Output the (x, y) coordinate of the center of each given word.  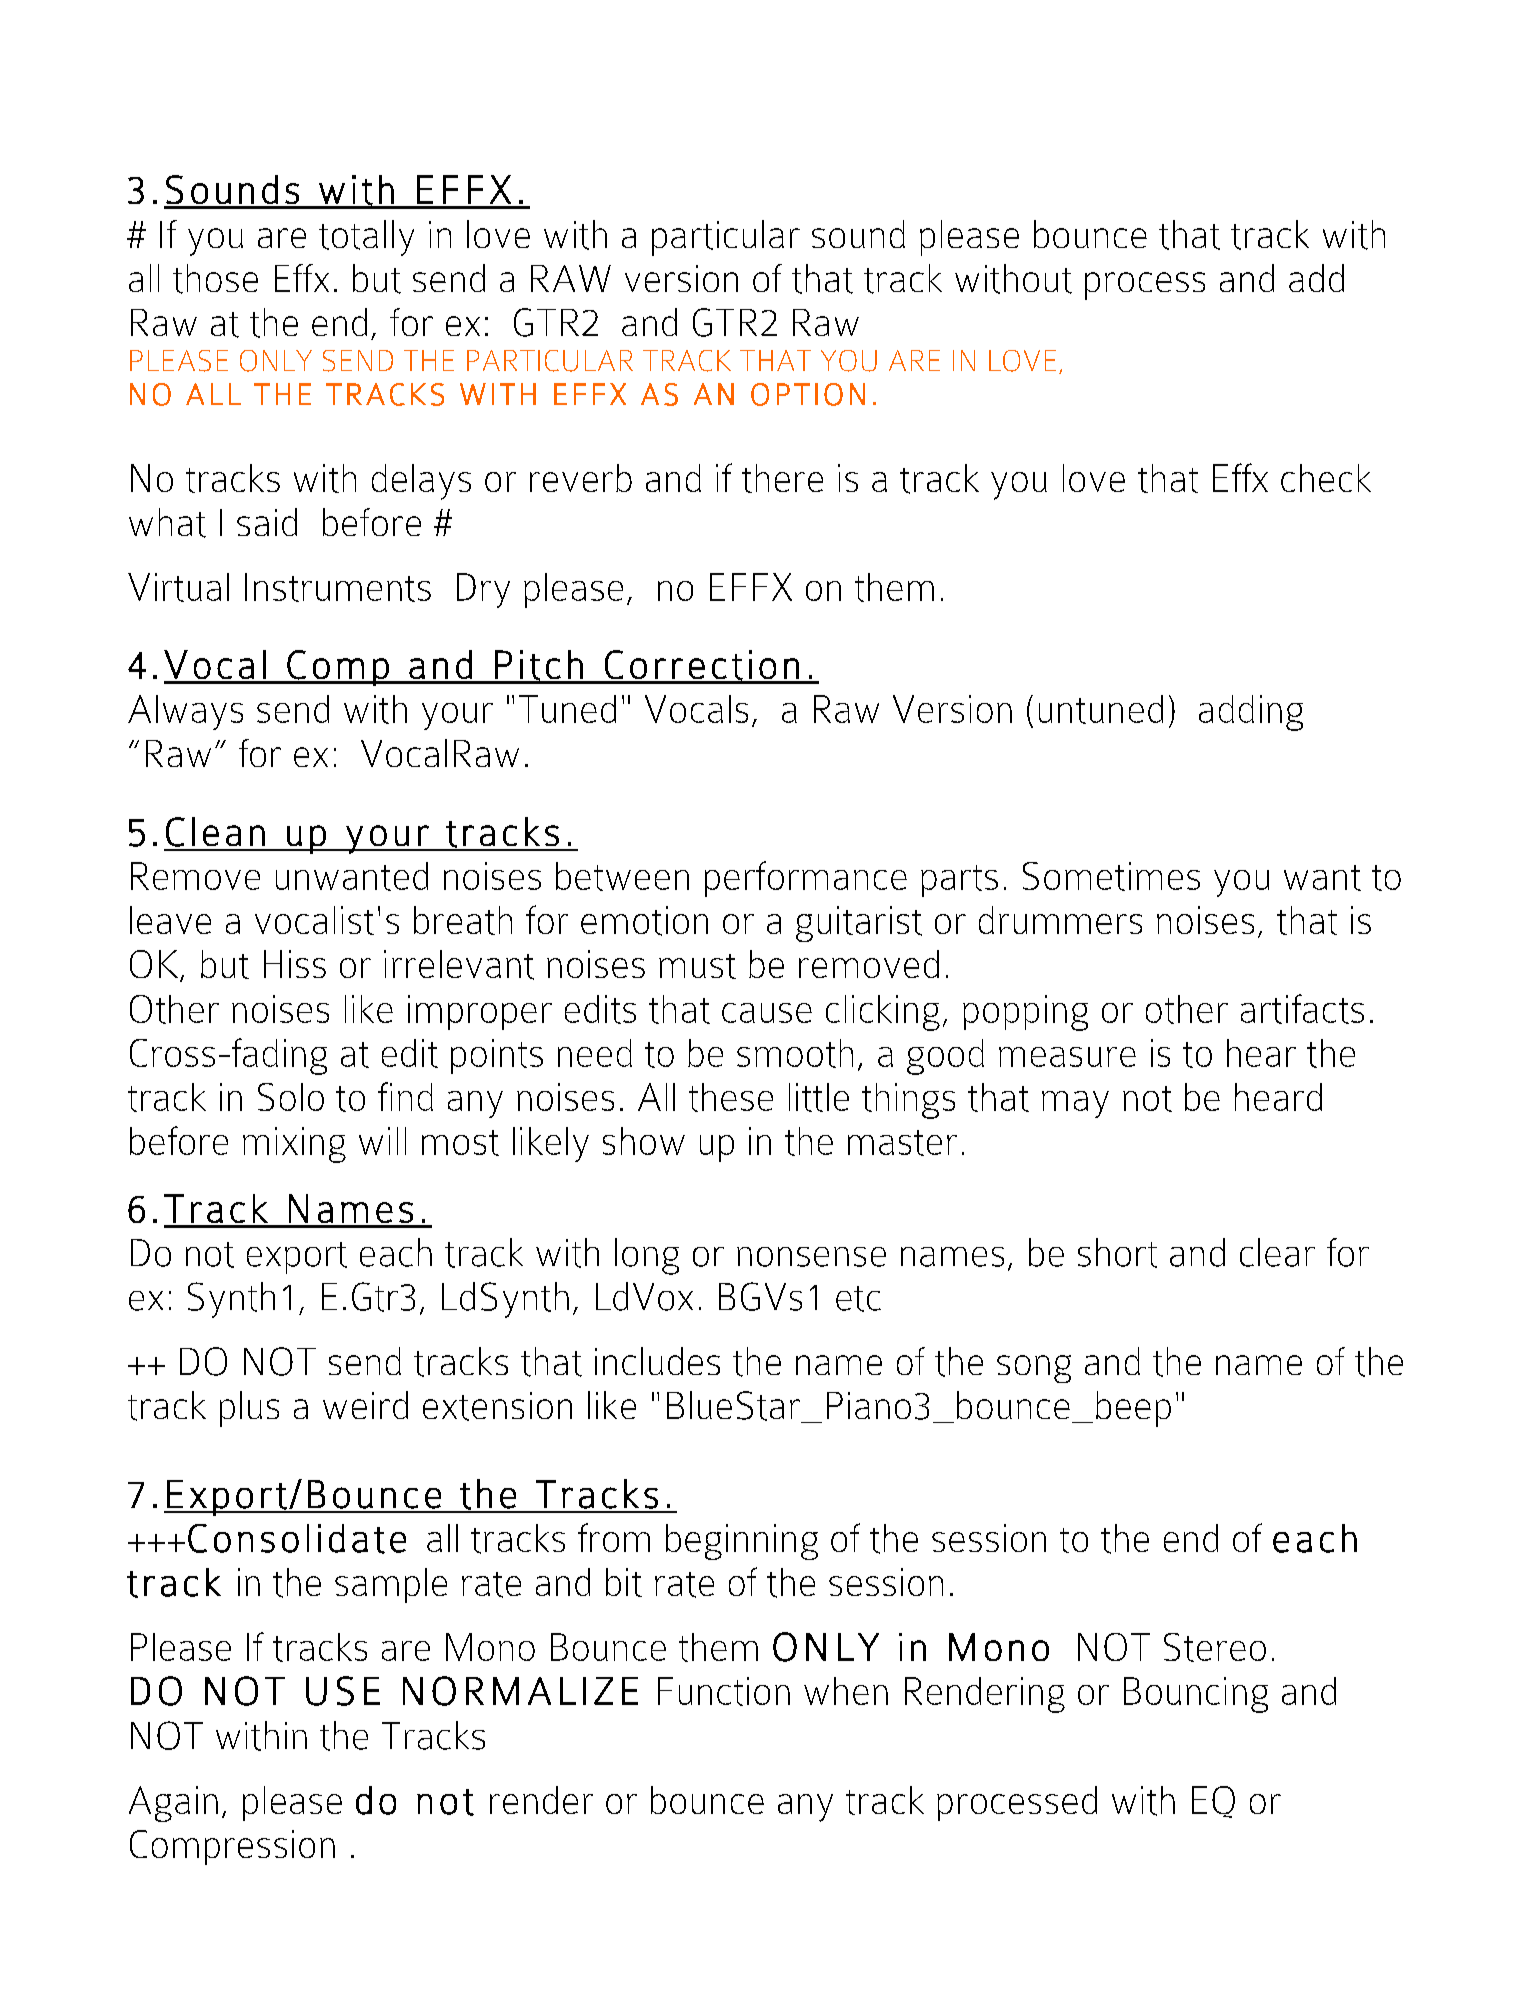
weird (365, 1405)
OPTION (808, 394)
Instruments (338, 587)
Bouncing (1196, 1695)
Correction (702, 666)
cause (767, 1013)
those (215, 279)
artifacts (1302, 1009)
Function (724, 1691)
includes (657, 1361)
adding (1251, 713)
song (1034, 1369)
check (1326, 478)
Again (173, 1804)
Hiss (295, 964)
